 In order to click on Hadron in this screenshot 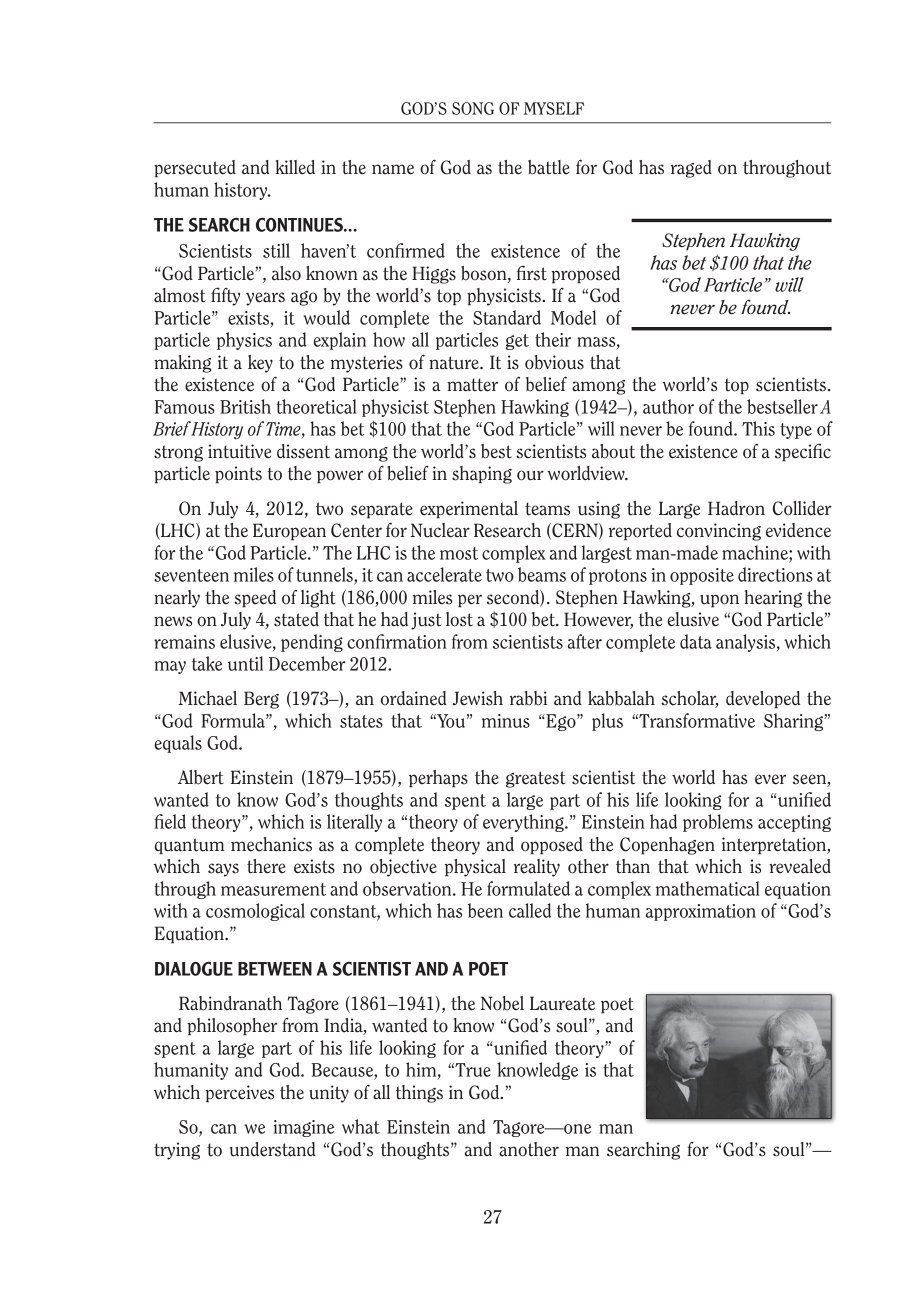, I will do `click(736, 508)`.
